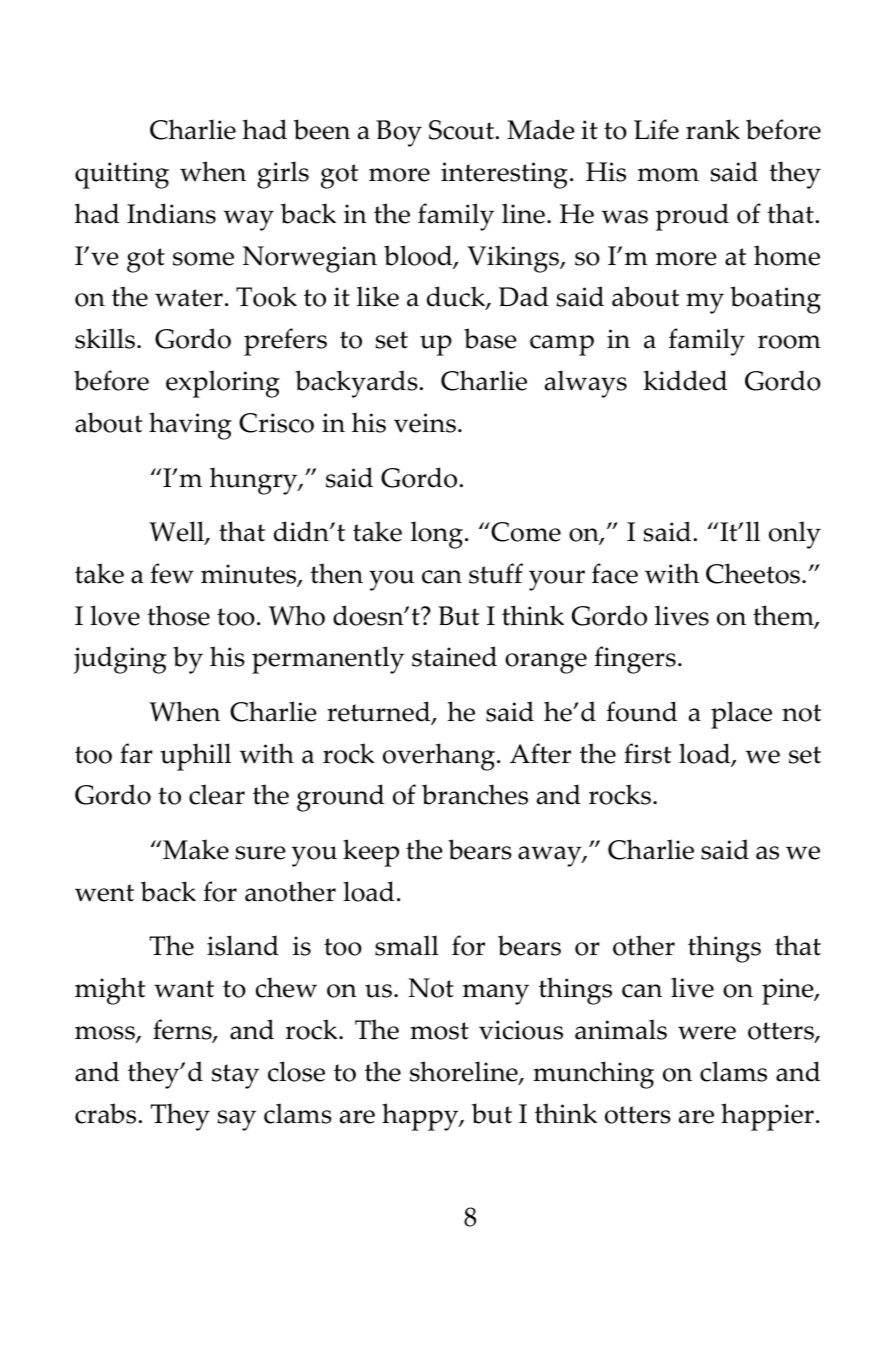 This document has height=1345, width=896. Describe the element at coordinates (767, 1117) in the document. I see `happier` at that location.
